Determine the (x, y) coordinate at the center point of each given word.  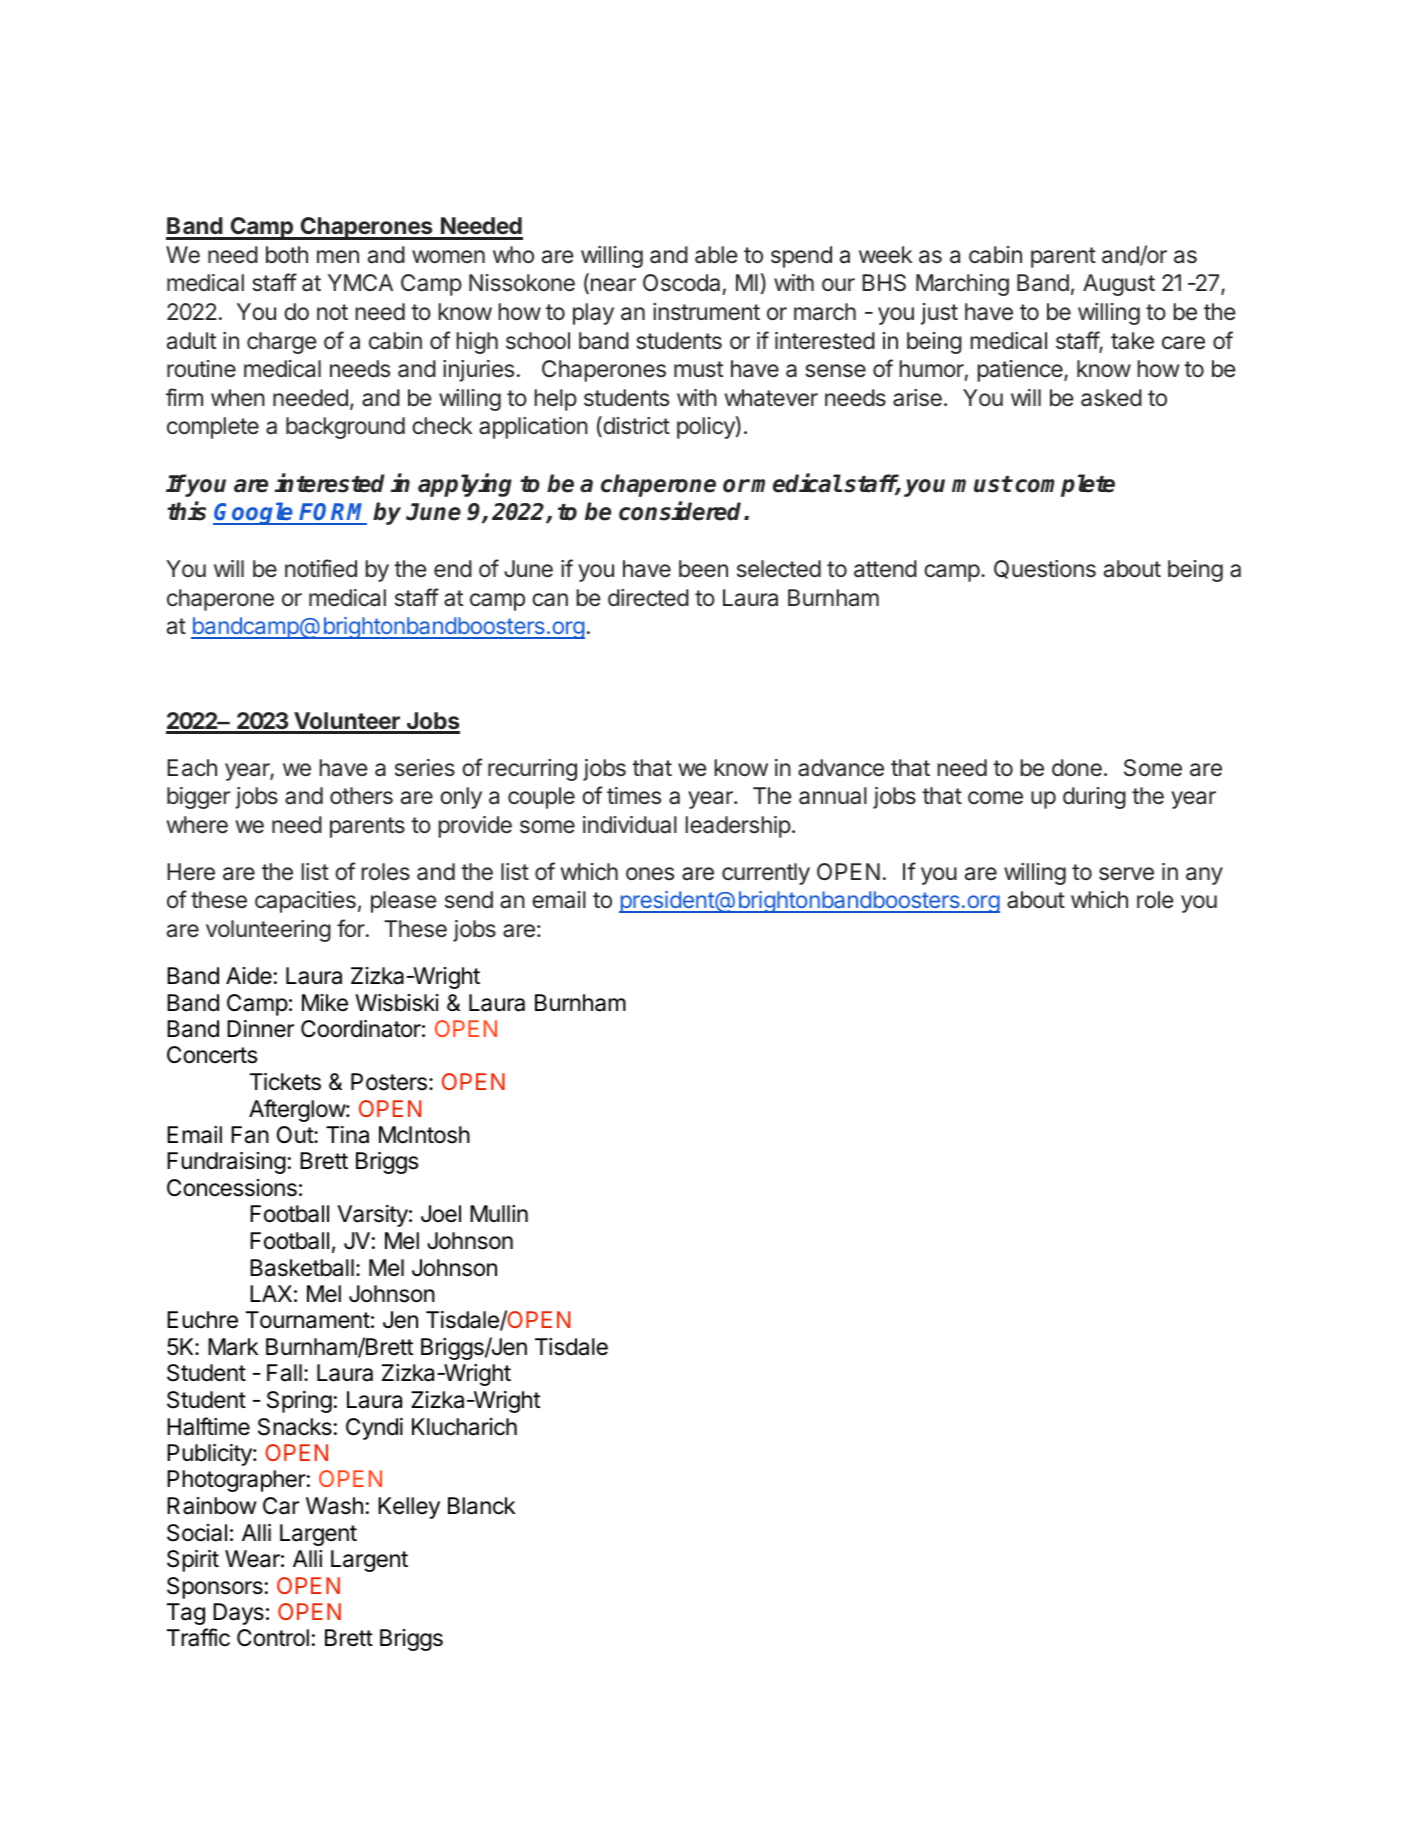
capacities (305, 902)
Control (273, 1638)
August (1119, 285)
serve (1126, 874)
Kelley (409, 1508)
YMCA (360, 282)
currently (766, 874)
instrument (706, 312)
